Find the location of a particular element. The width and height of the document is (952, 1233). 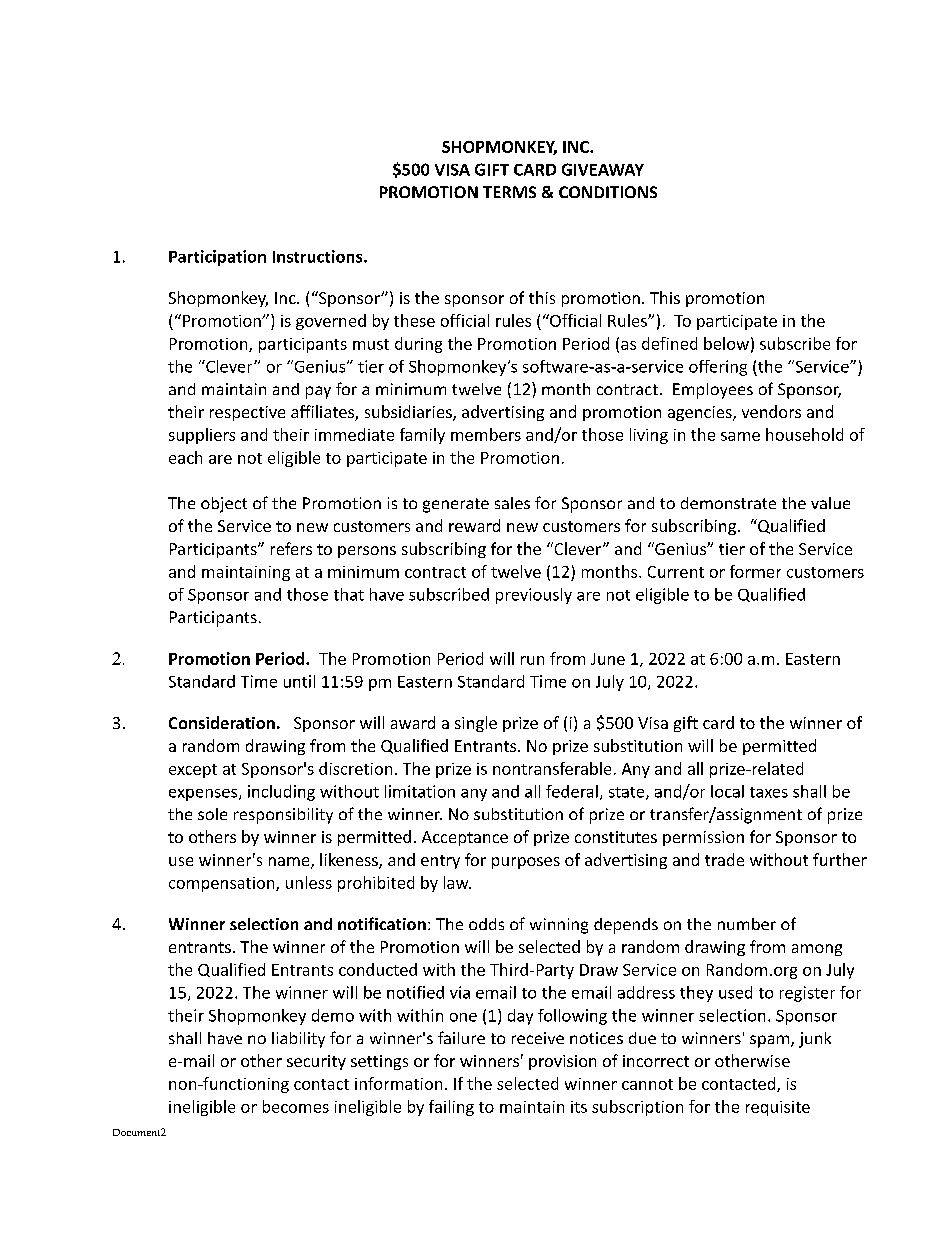

TERMS is located at coordinates (509, 192).
